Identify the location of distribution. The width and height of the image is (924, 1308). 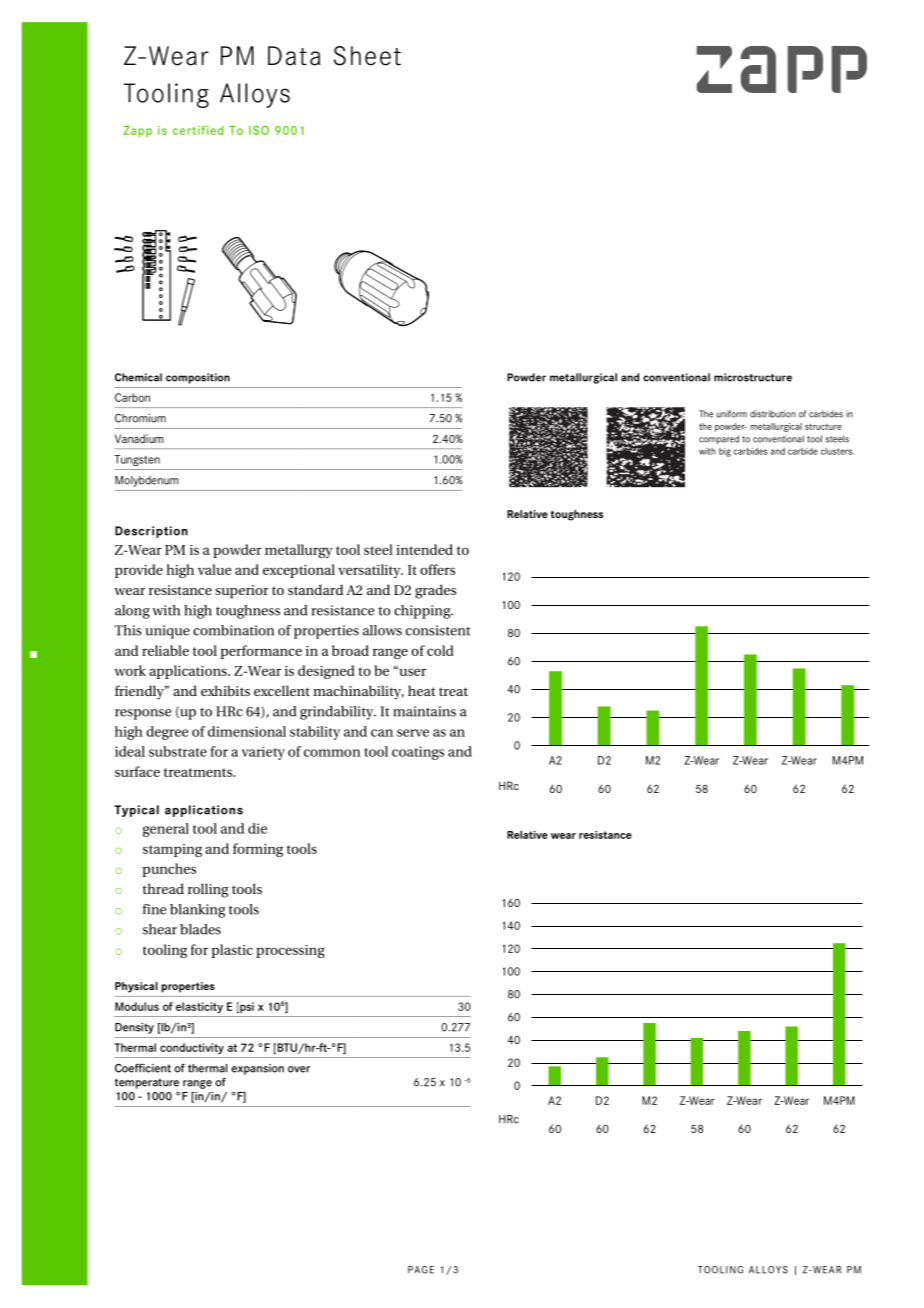
(773, 414).
